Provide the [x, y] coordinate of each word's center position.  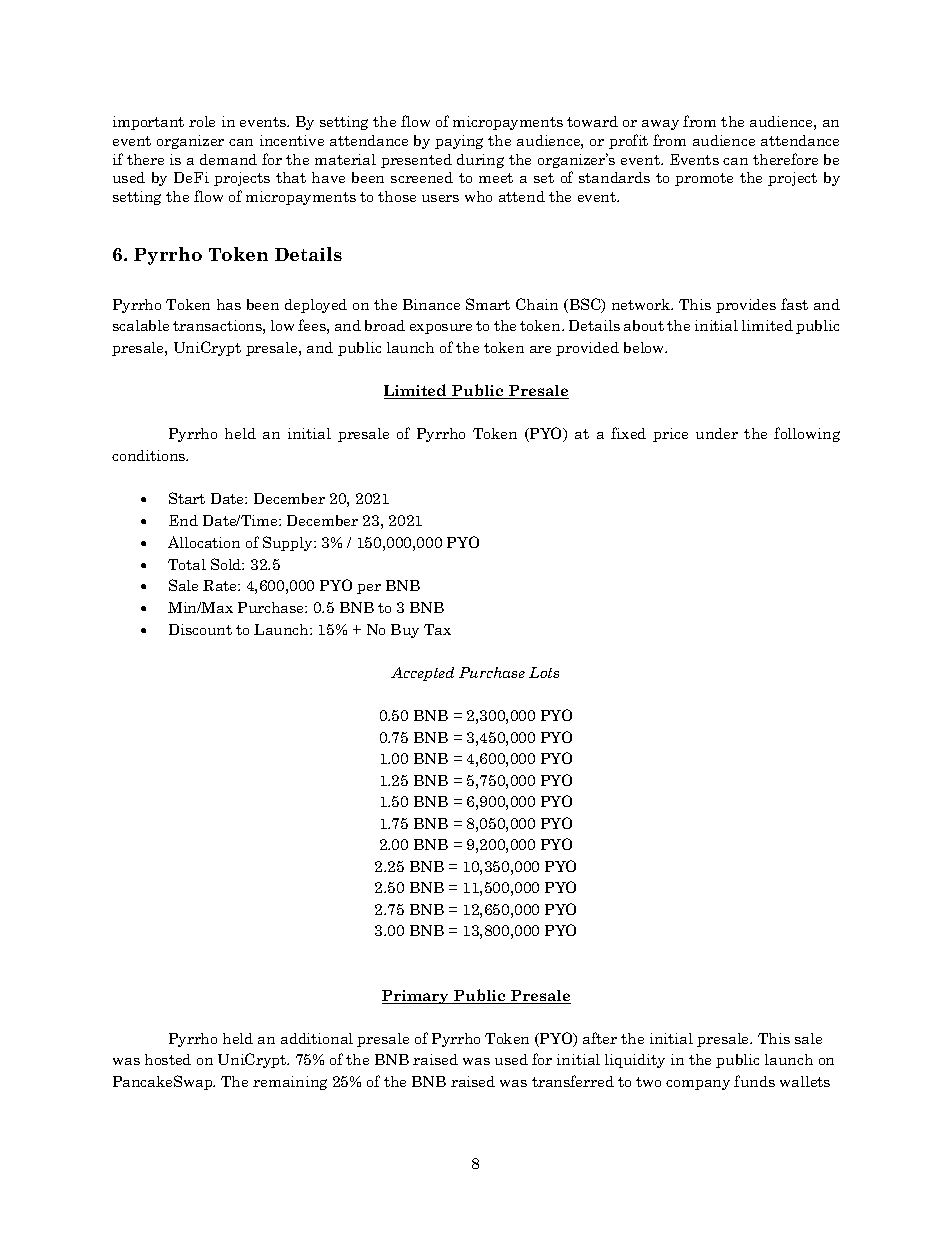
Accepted [422, 674]
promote [704, 179]
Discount [200, 629]
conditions [150, 455]
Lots [544, 672]
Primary [416, 997]
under [717, 433]
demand [228, 159]
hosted [168, 1059]
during [480, 161]
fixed [628, 433]
